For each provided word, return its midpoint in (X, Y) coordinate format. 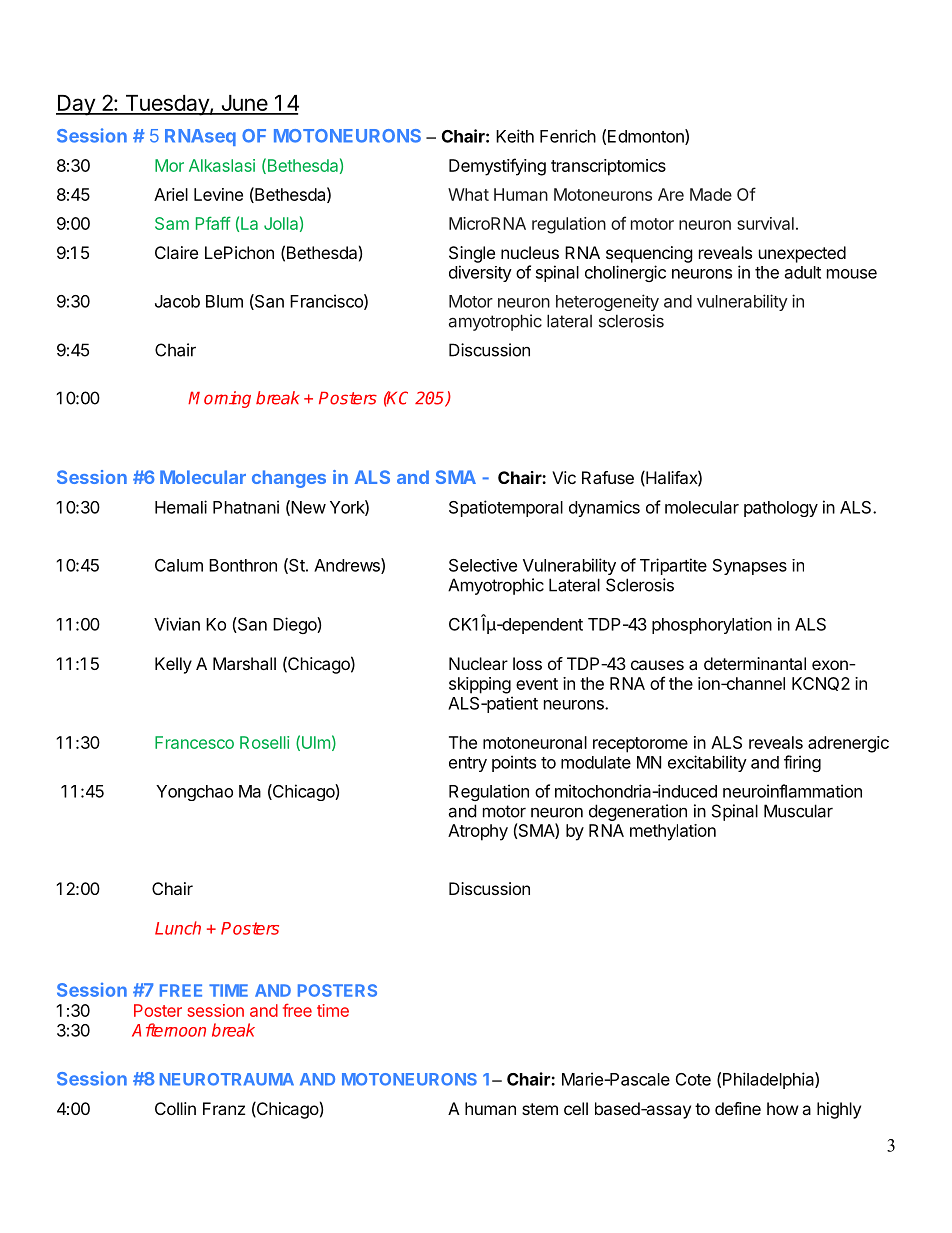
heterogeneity (607, 302)
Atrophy (478, 832)
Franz (224, 1108)
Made (711, 194)
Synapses (750, 567)
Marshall (244, 663)
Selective (483, 565)
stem (540, 1109)
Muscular (798, 811)
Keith (515, 136)
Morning (219, 399)
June (244, 104)
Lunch (178, 928)
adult (803, 272)
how (783, 1108)
